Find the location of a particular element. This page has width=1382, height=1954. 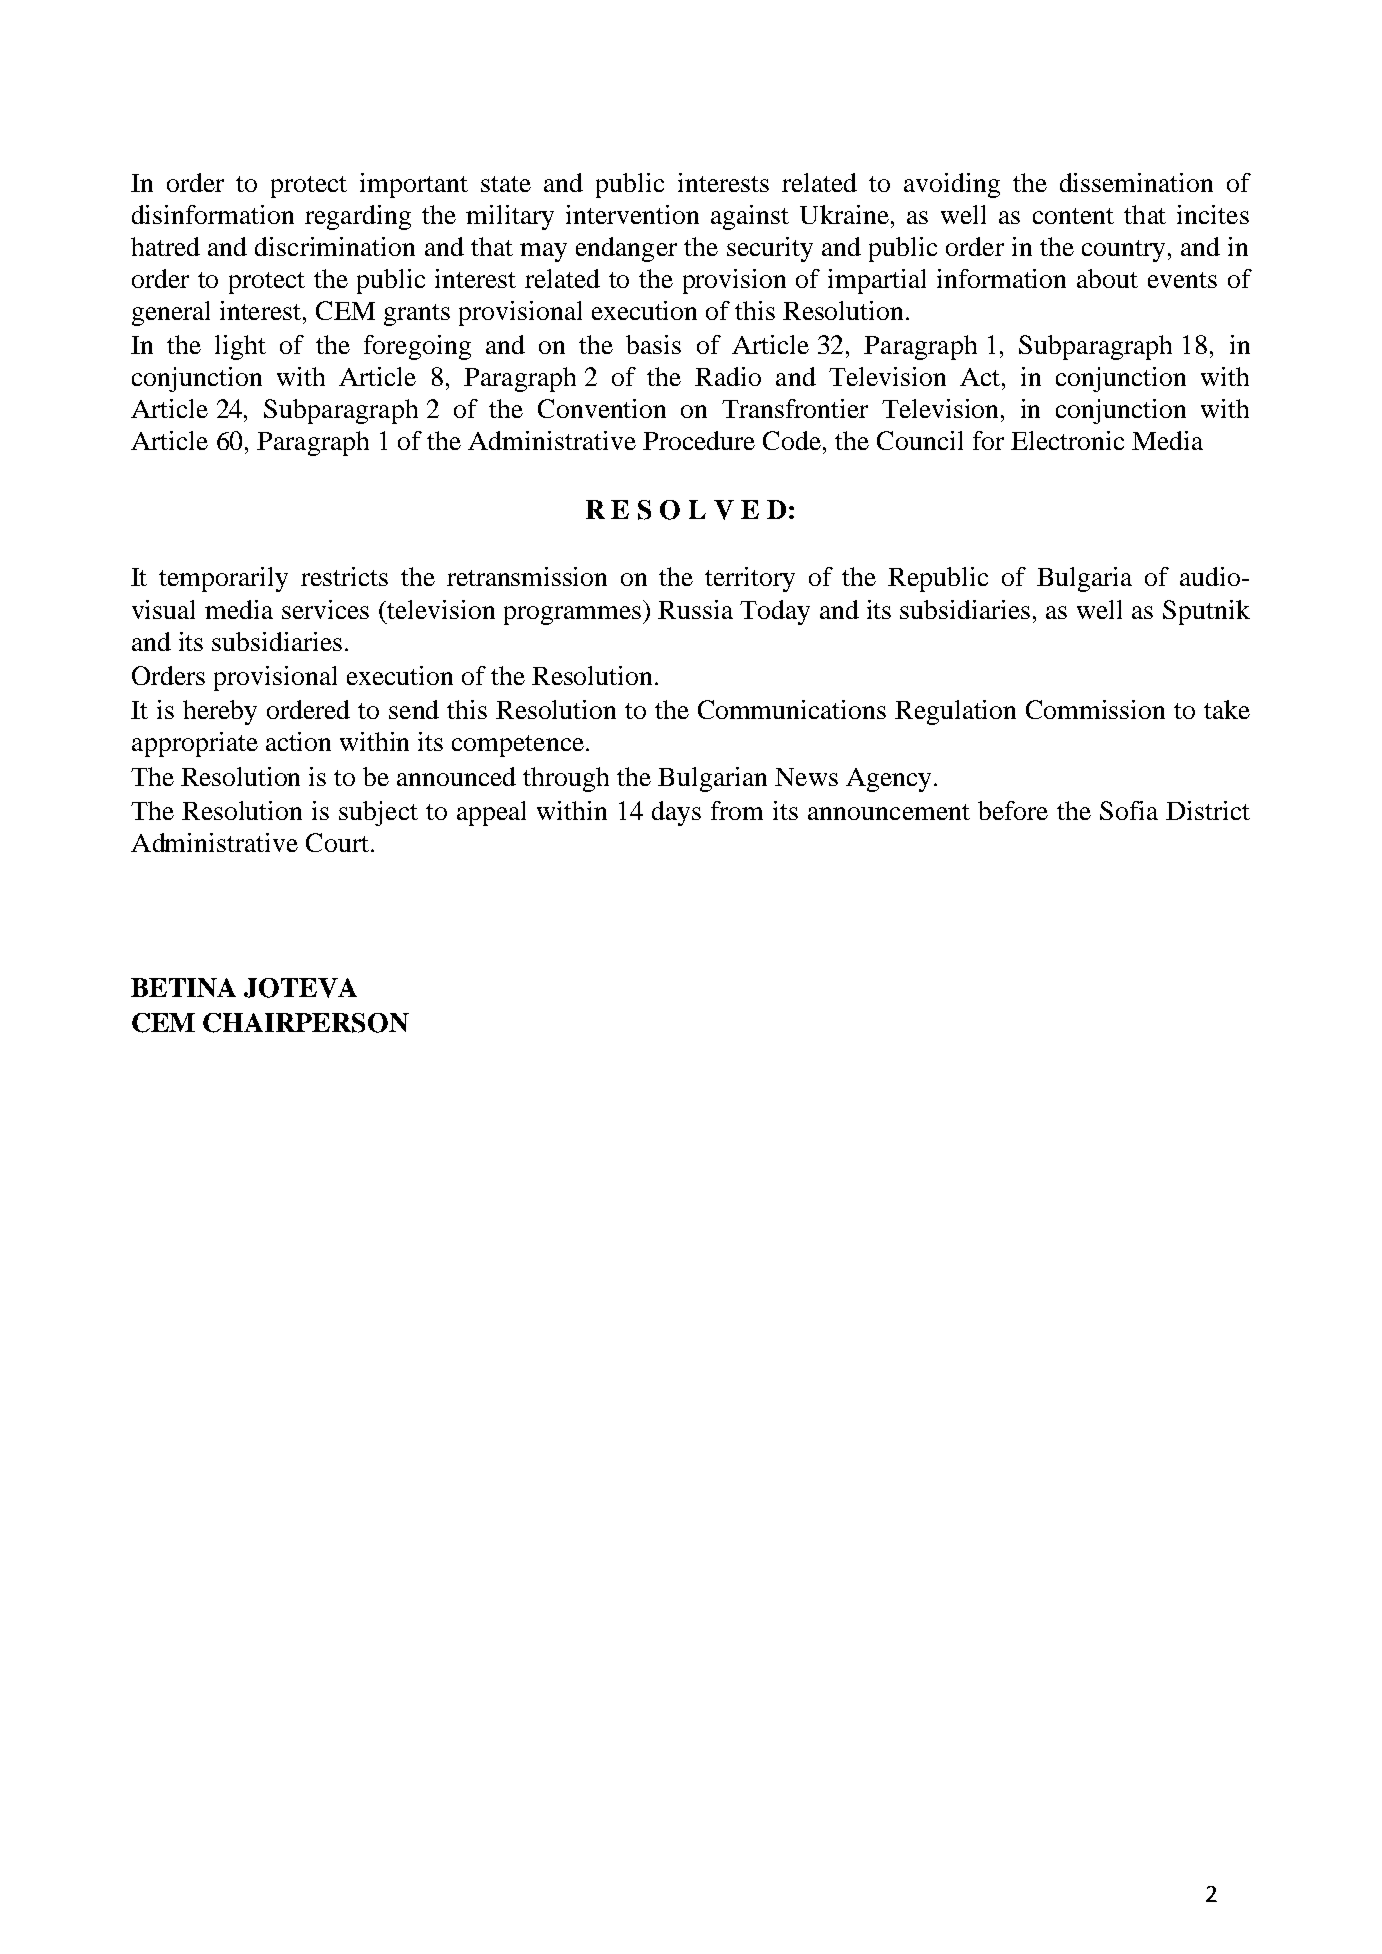

days is located at coordinates (676, 813).
